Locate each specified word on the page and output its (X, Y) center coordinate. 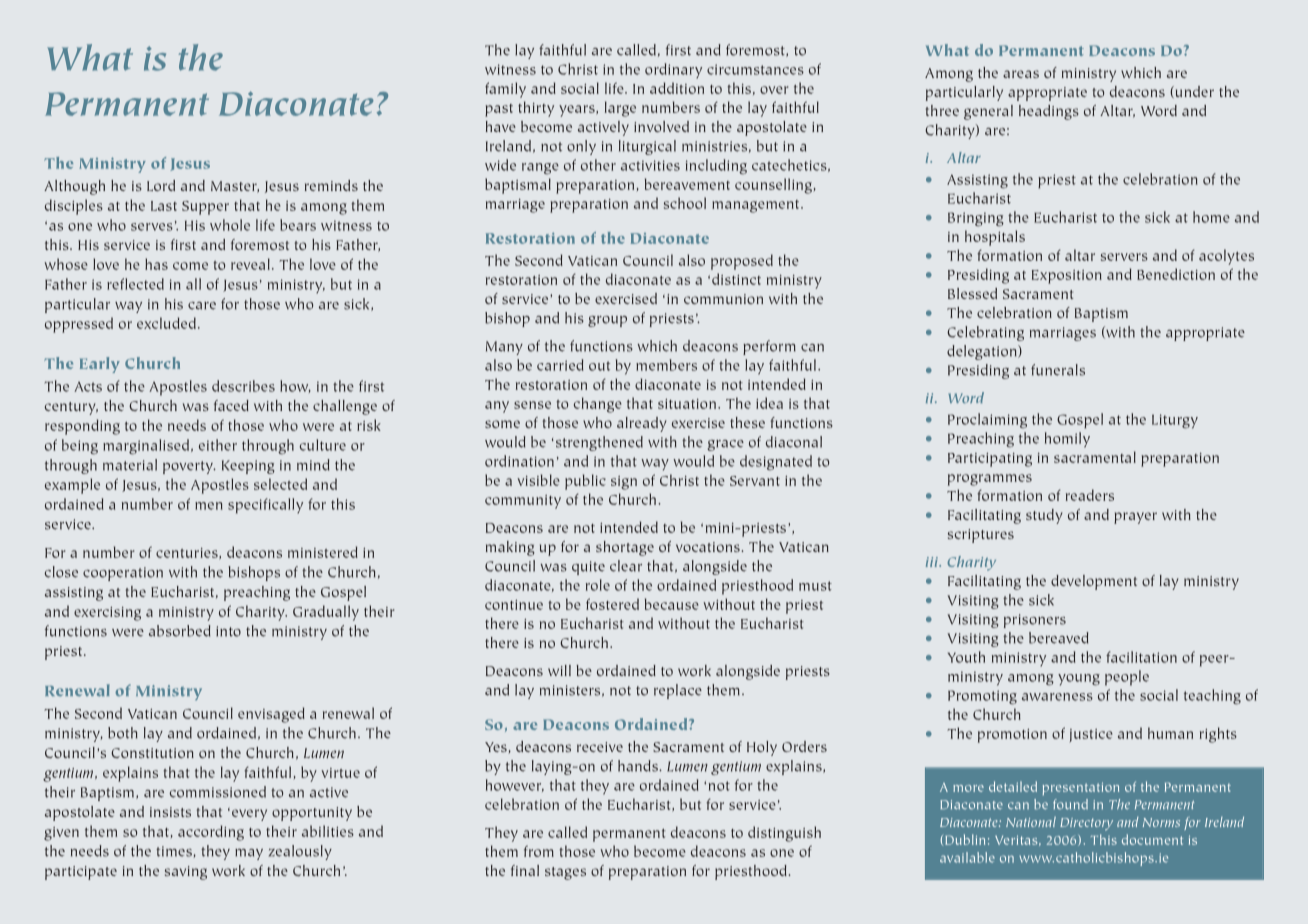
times (175, 852)
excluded (166, 323)
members (666, 365)
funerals (1058, 370)
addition (677, 88)
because (672, 604)
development (1094, 582)
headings (1049, 112)
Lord (161, 185)
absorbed (179, 631)
